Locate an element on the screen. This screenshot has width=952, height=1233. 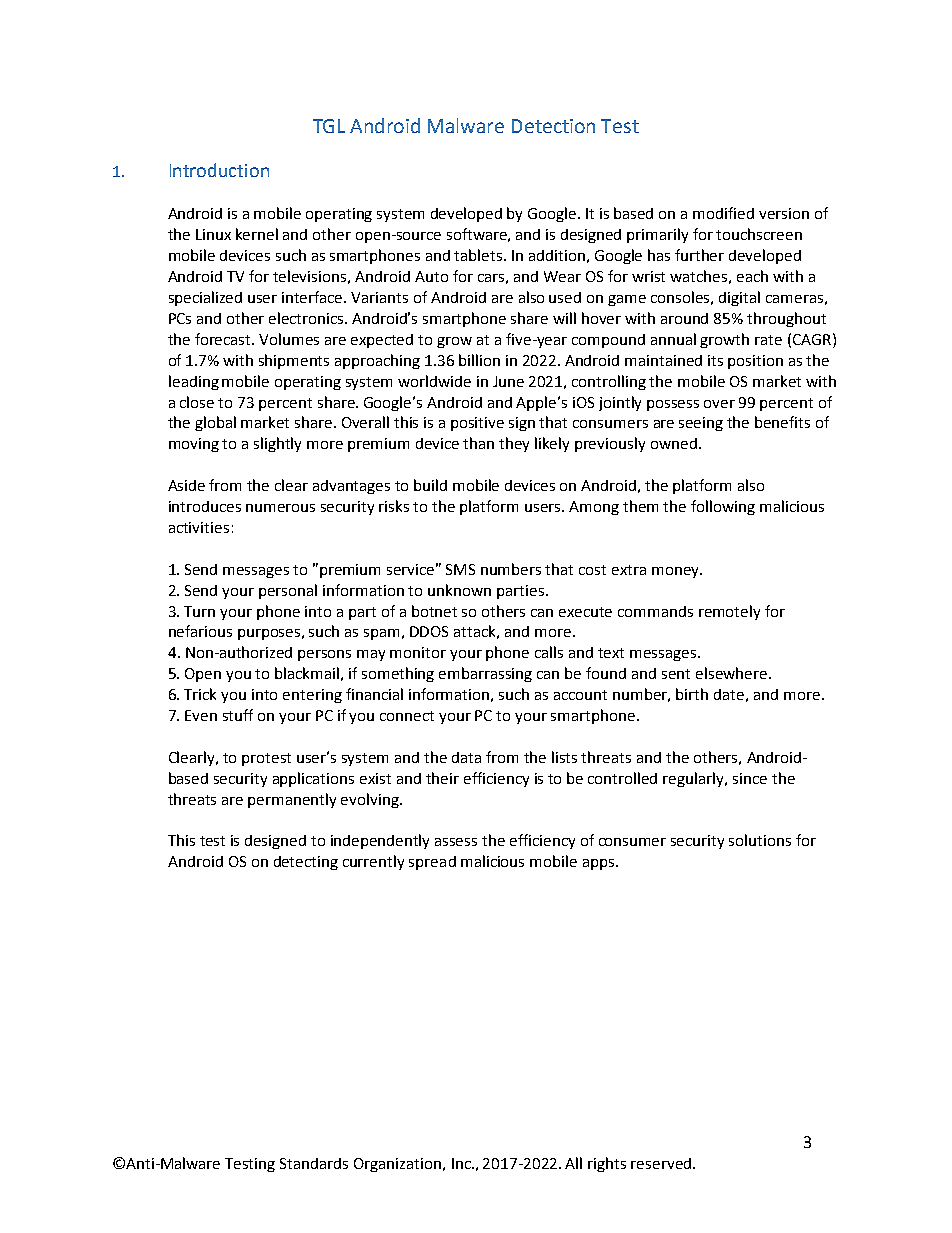
since is located at coordinates (750, 778).
